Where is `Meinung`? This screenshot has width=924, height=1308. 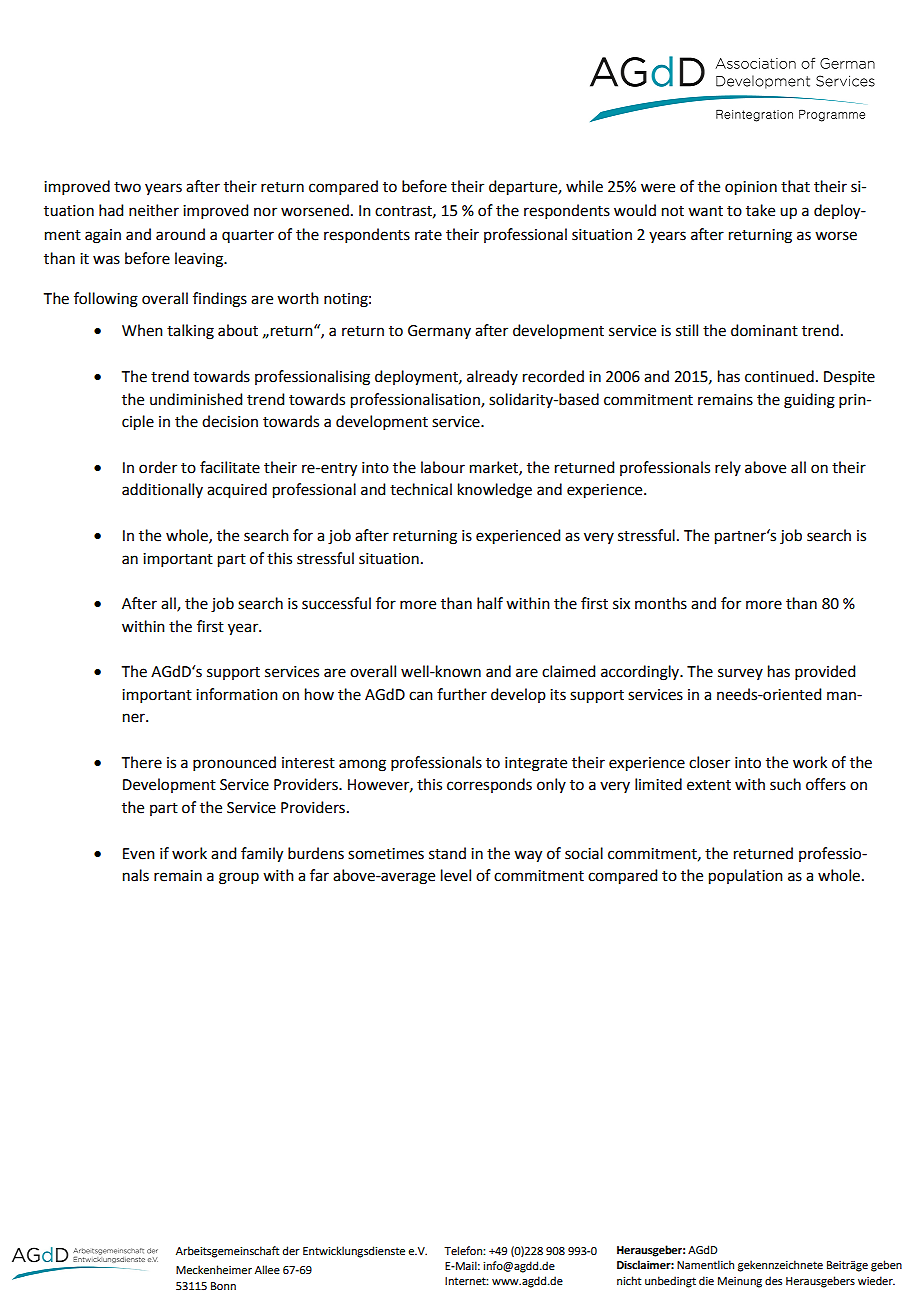
Meinung is located at coordinates (740, 1282).
